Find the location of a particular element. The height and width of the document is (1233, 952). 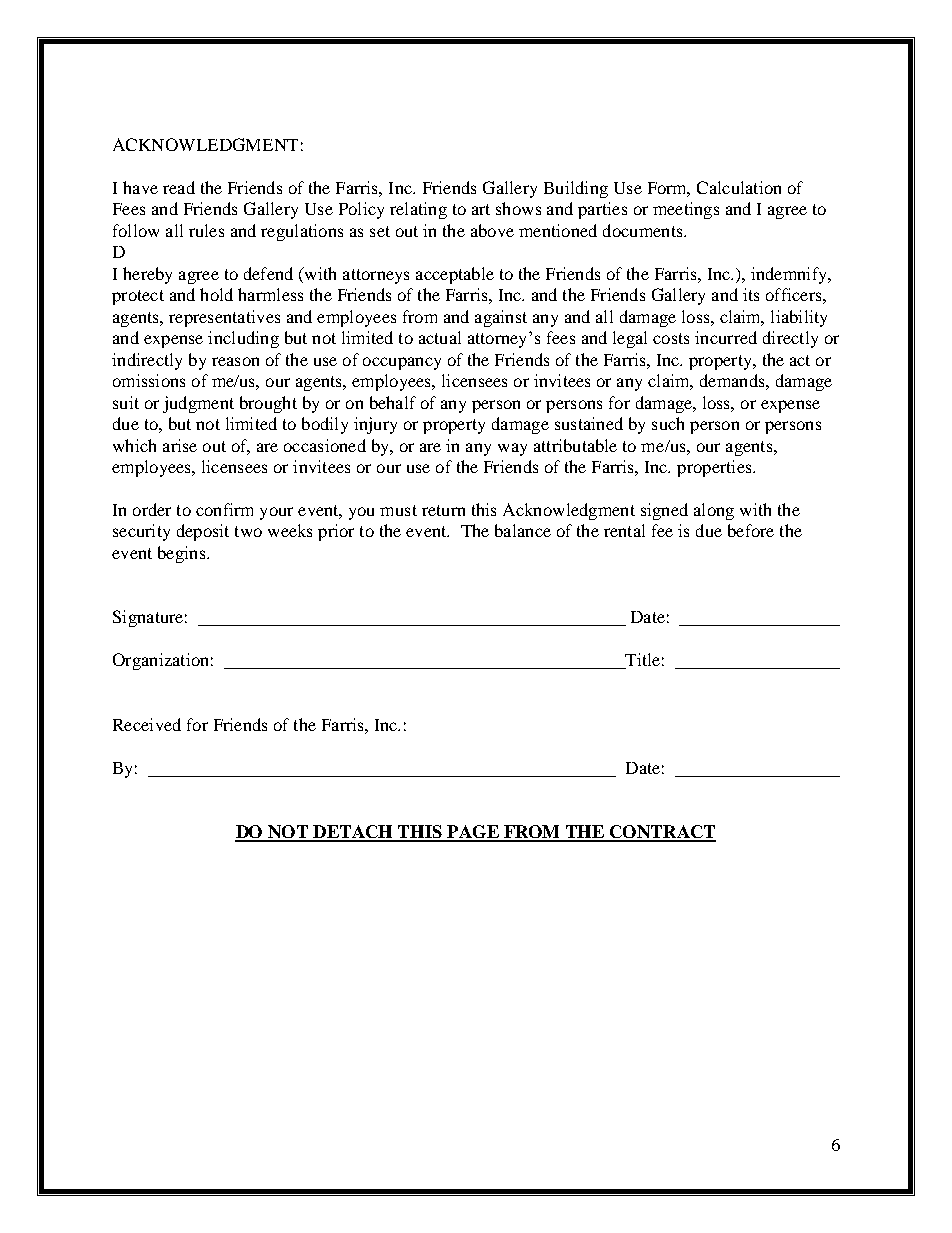

PAGE is located at coordinates (473, 833).
